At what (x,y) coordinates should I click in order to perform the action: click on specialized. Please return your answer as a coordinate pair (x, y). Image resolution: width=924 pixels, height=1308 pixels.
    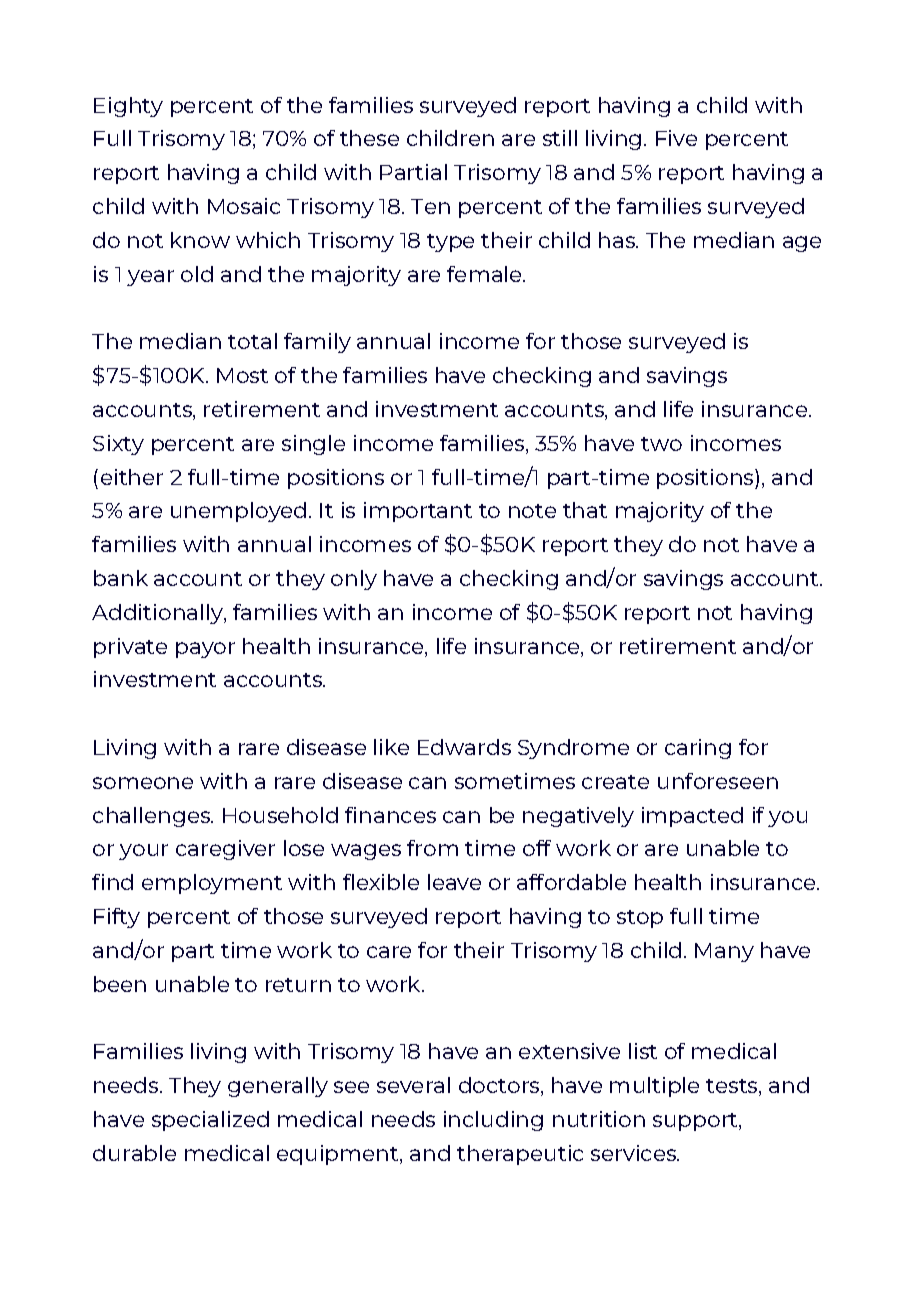
    Looking at the image, I should click on (210, 1121).
